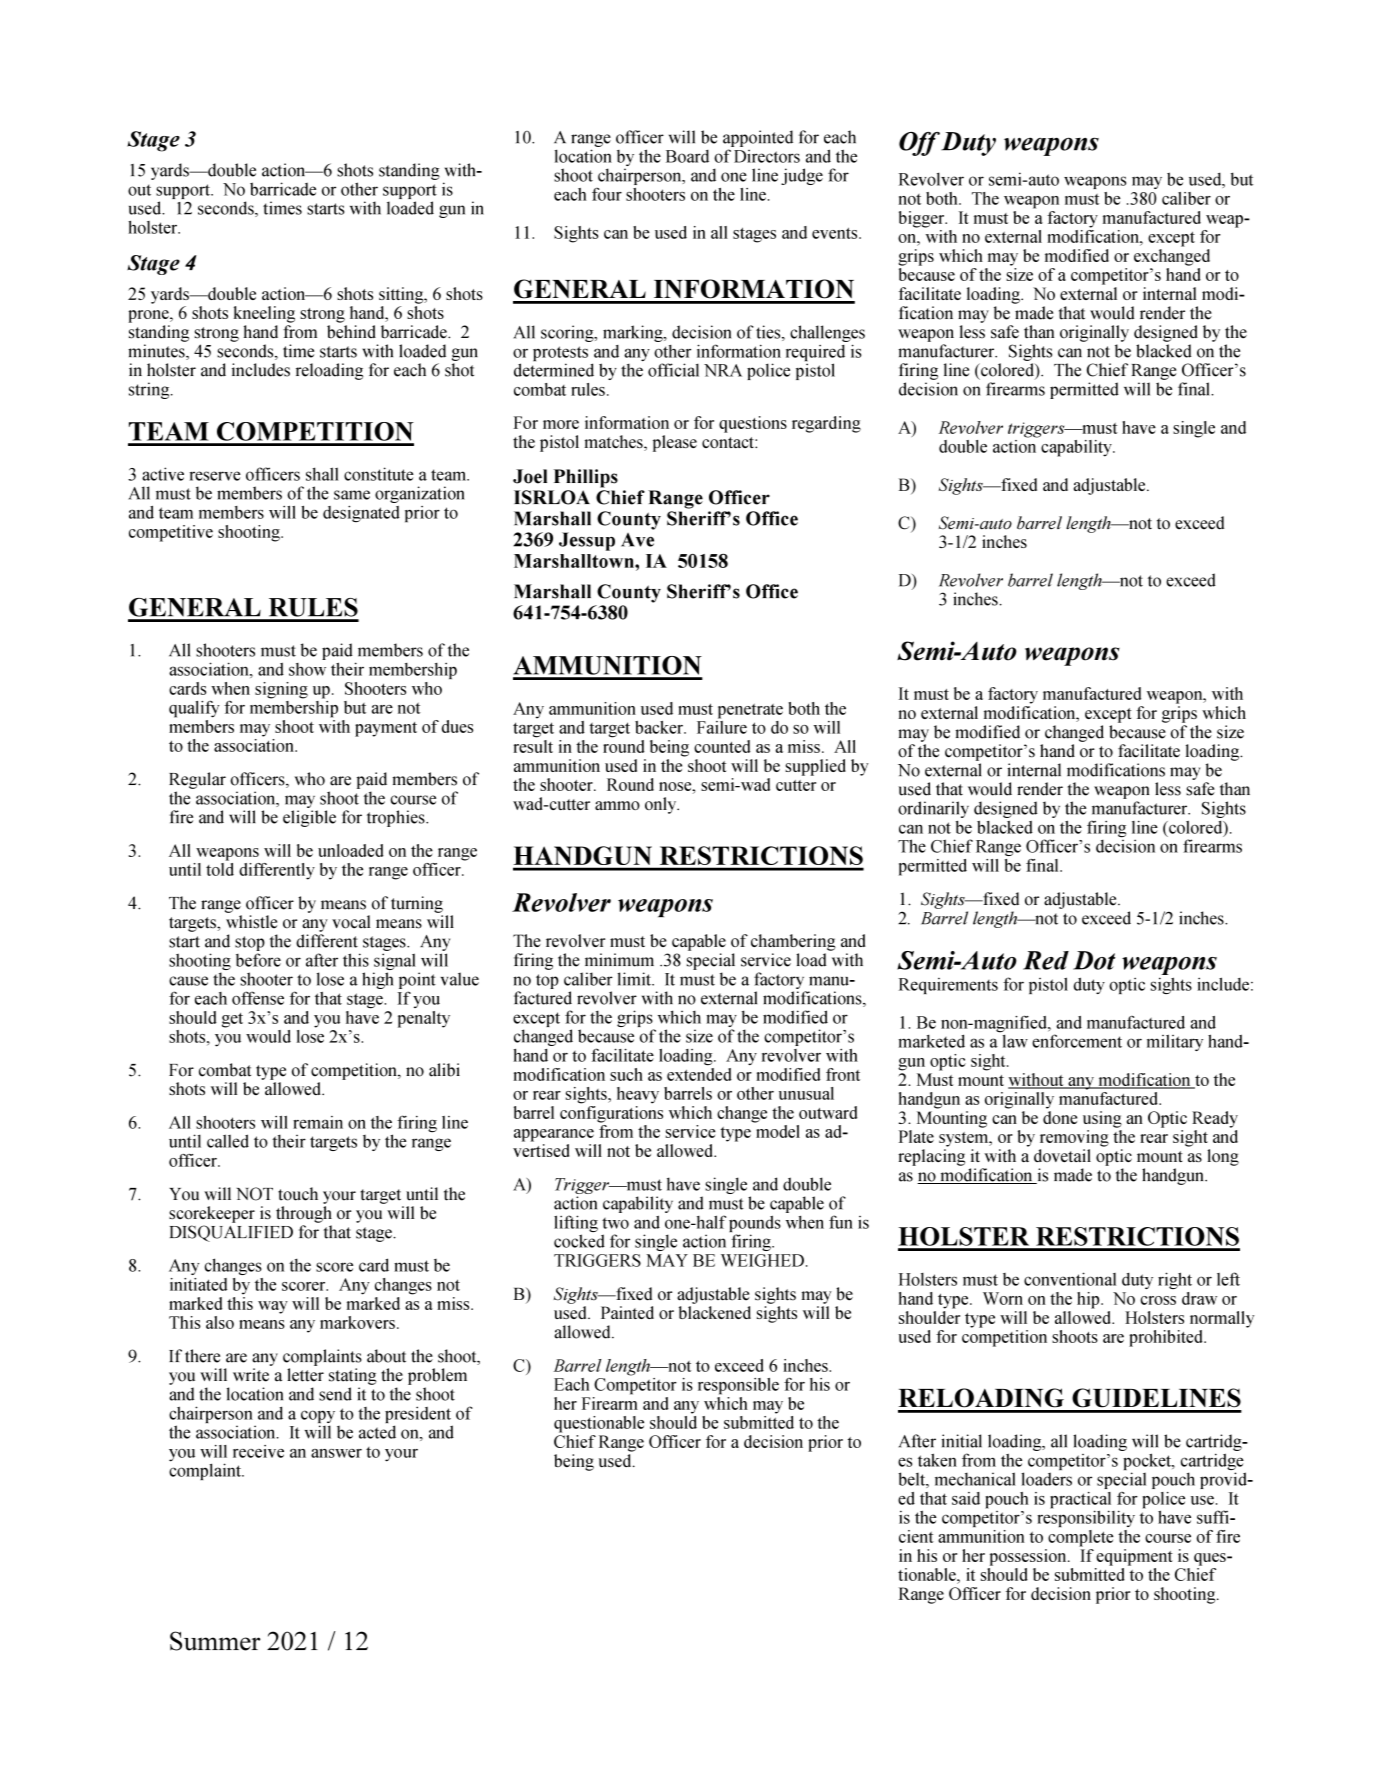 This document has height=1783, width=1378. I want to click on only, so click(662, 805).
